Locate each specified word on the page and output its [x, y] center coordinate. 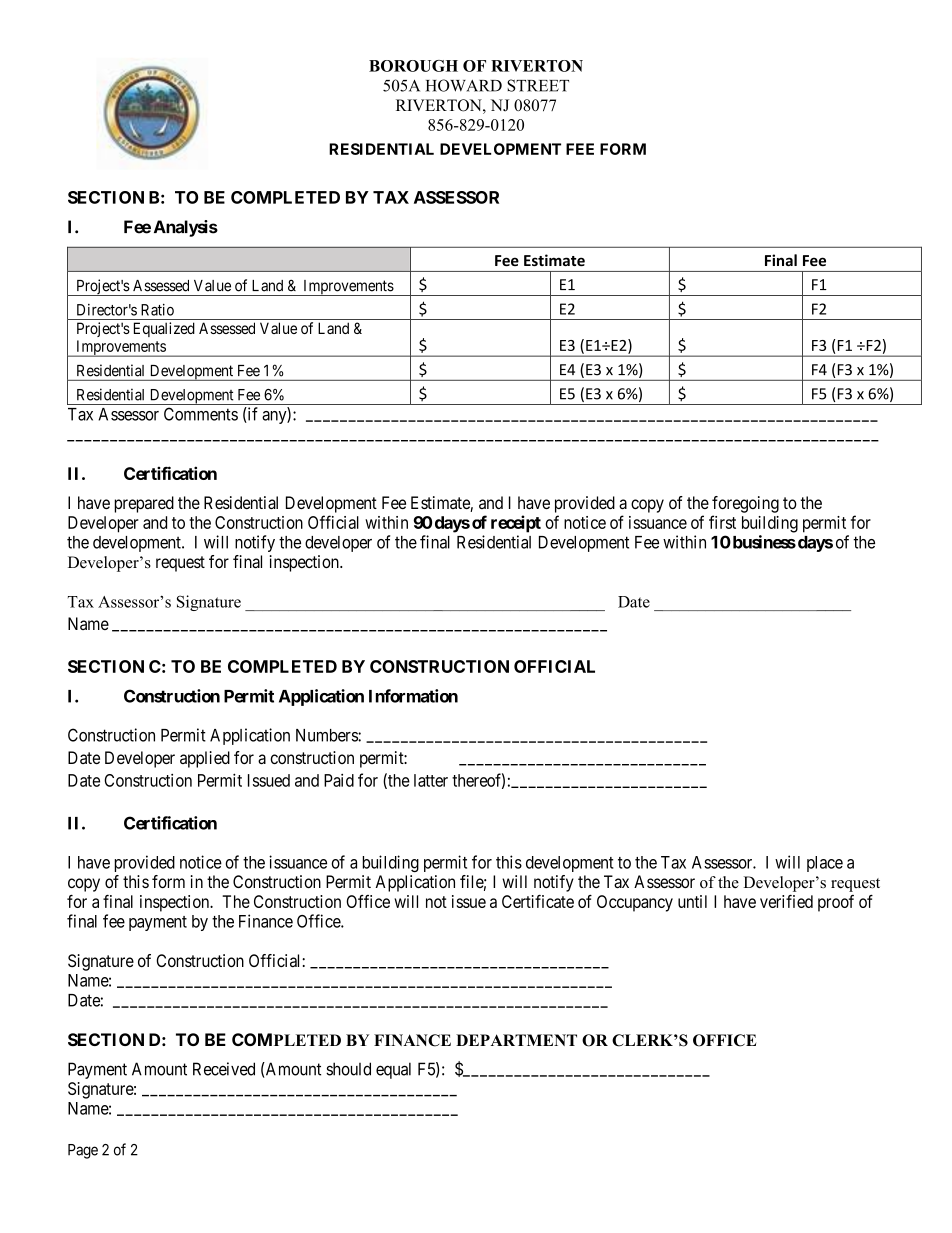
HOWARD [464, 85]
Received [224, 1069]
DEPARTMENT [516, 1040]
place [825, 864]
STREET [538, 85]
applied [205, 759]
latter [431, 780]
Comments [201, 414]
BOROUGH [413, 66]
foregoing [745, 504]
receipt [516, 524]
